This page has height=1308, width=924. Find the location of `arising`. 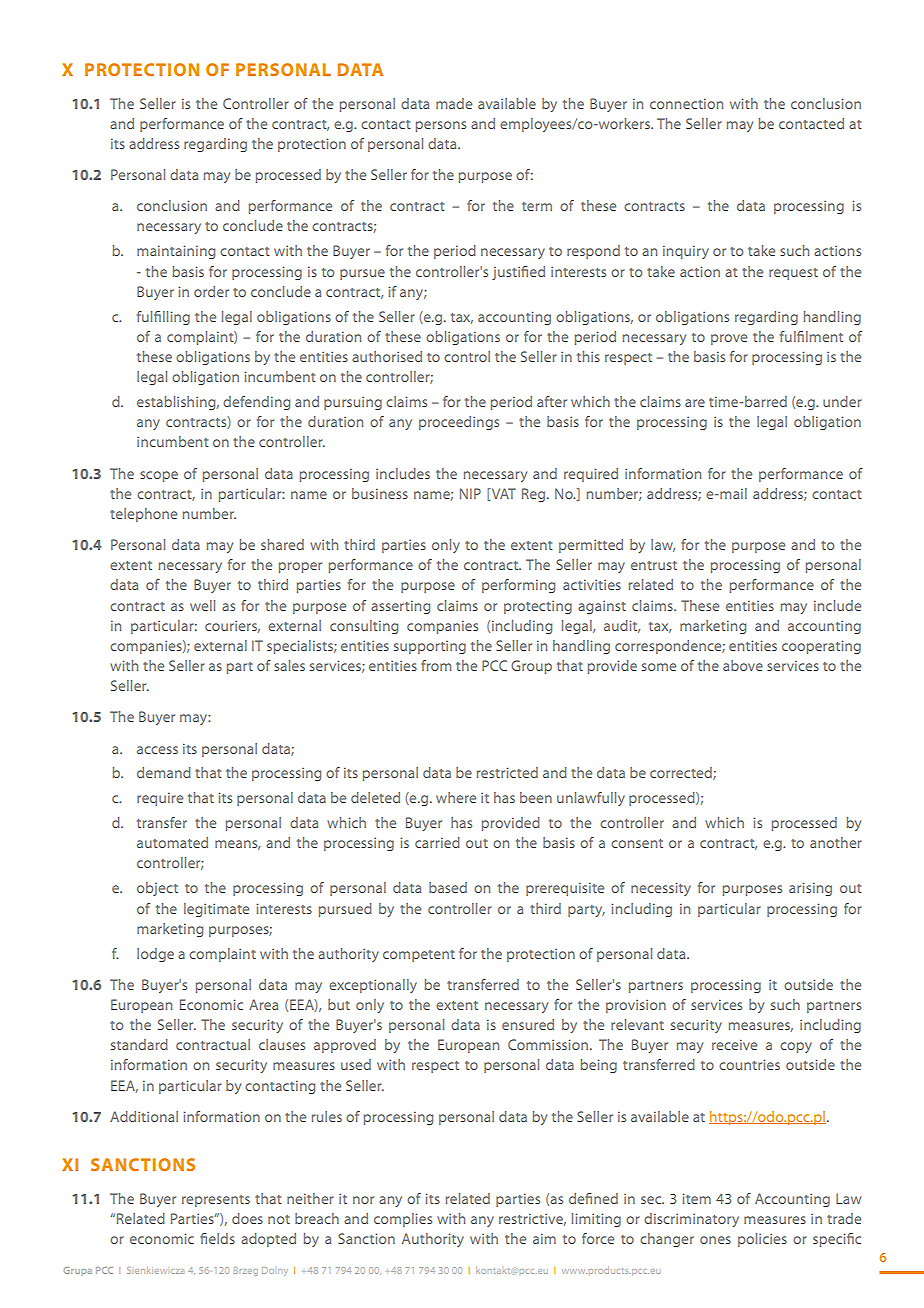

arising is located at coordinates (810, 889).
